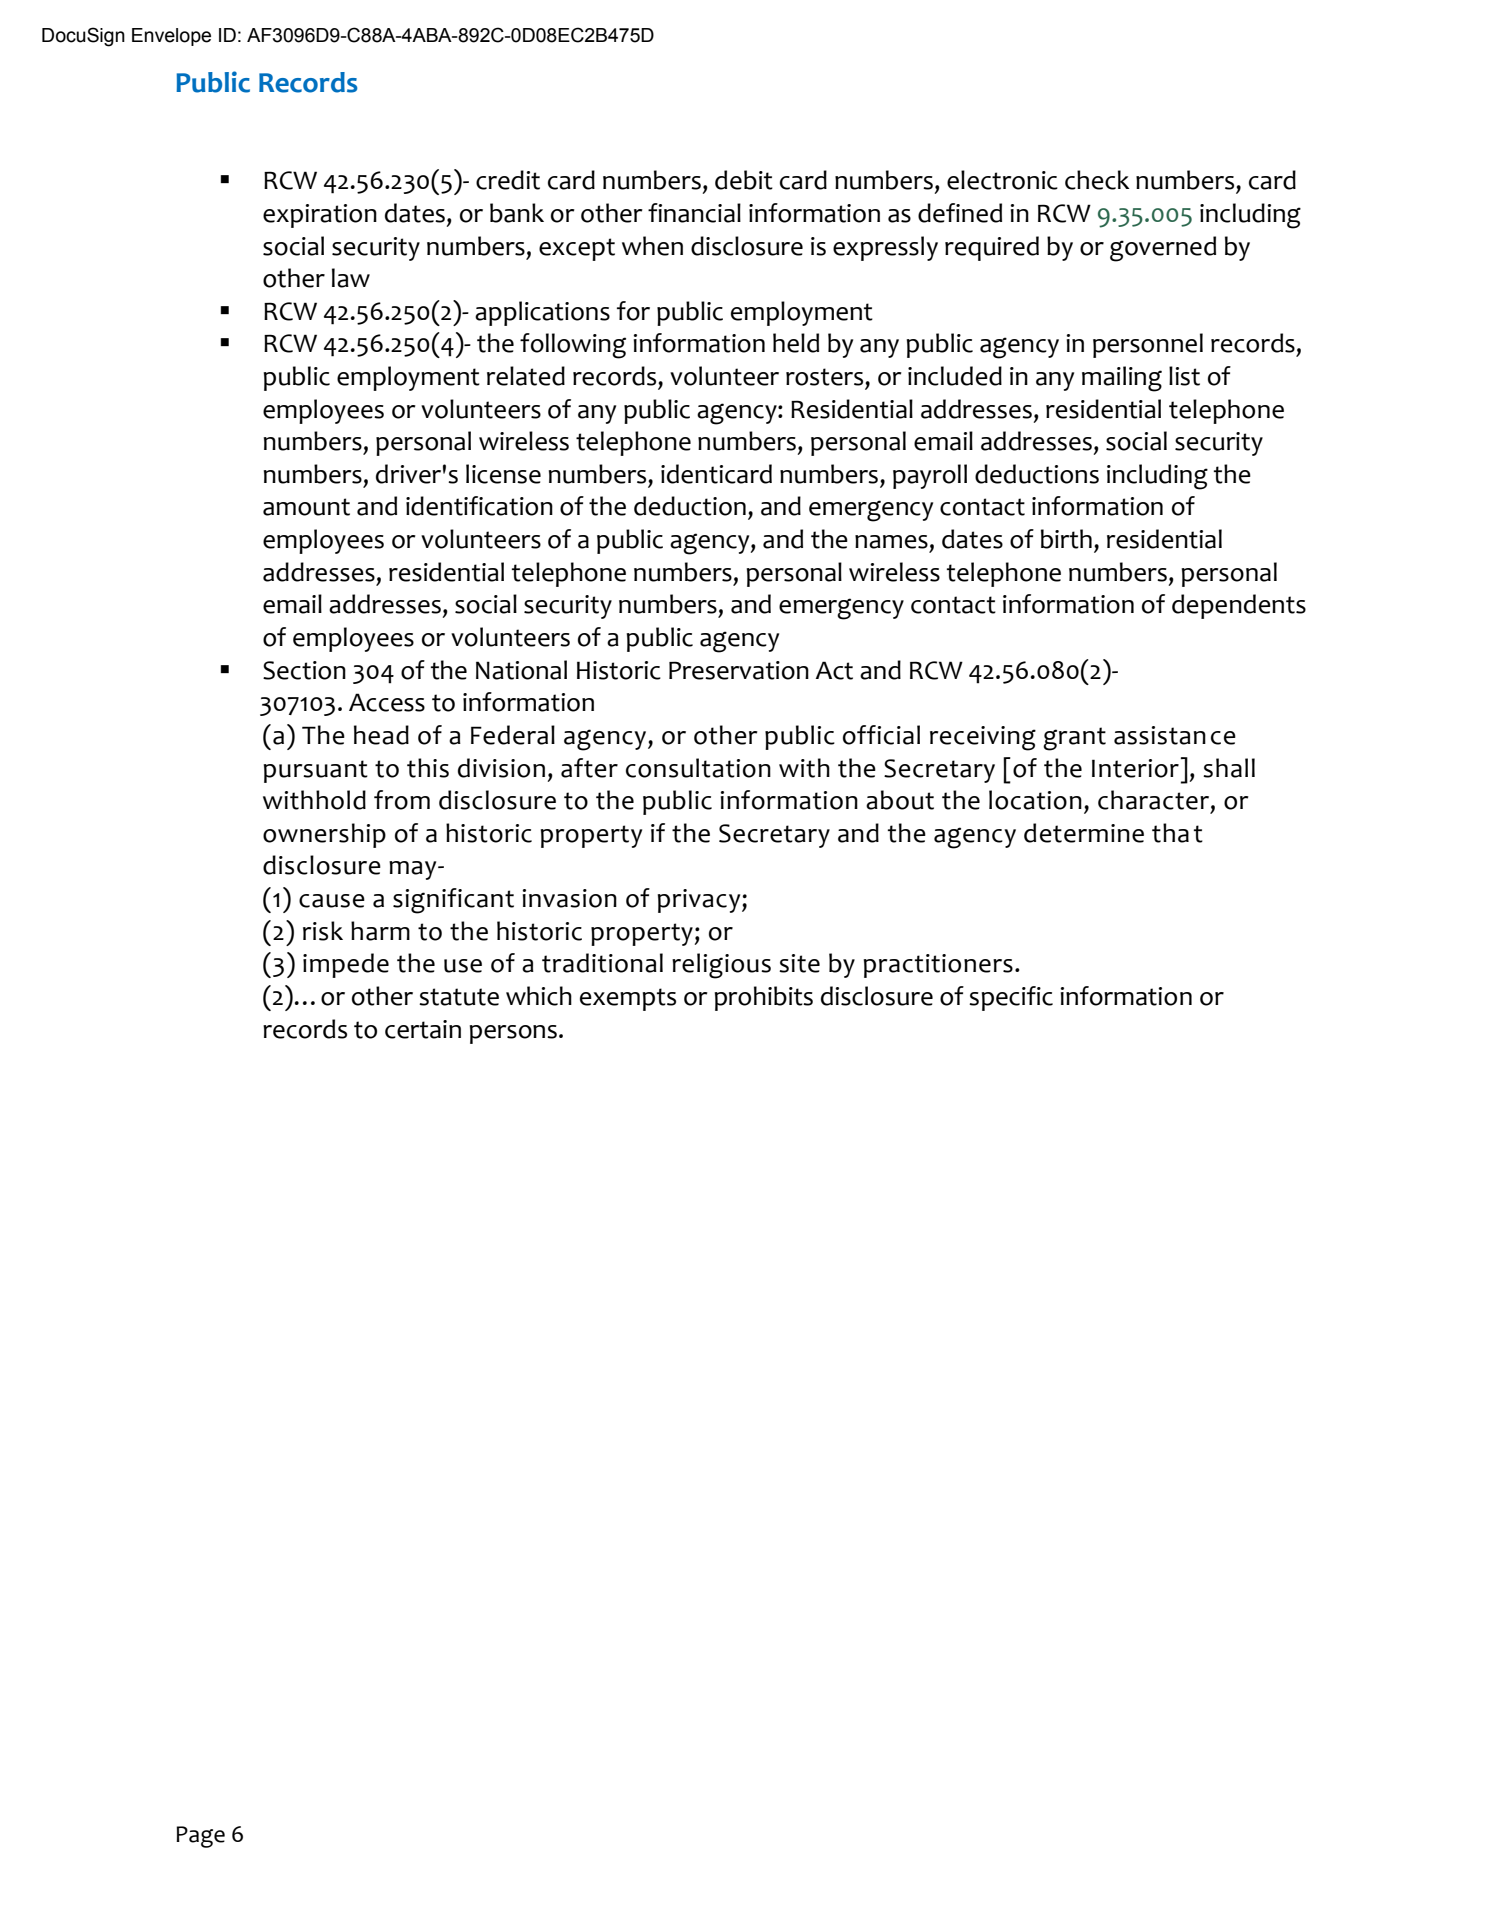  Describe the element at coordinates (1163, 249) in the page. I see `governed` at that location.
